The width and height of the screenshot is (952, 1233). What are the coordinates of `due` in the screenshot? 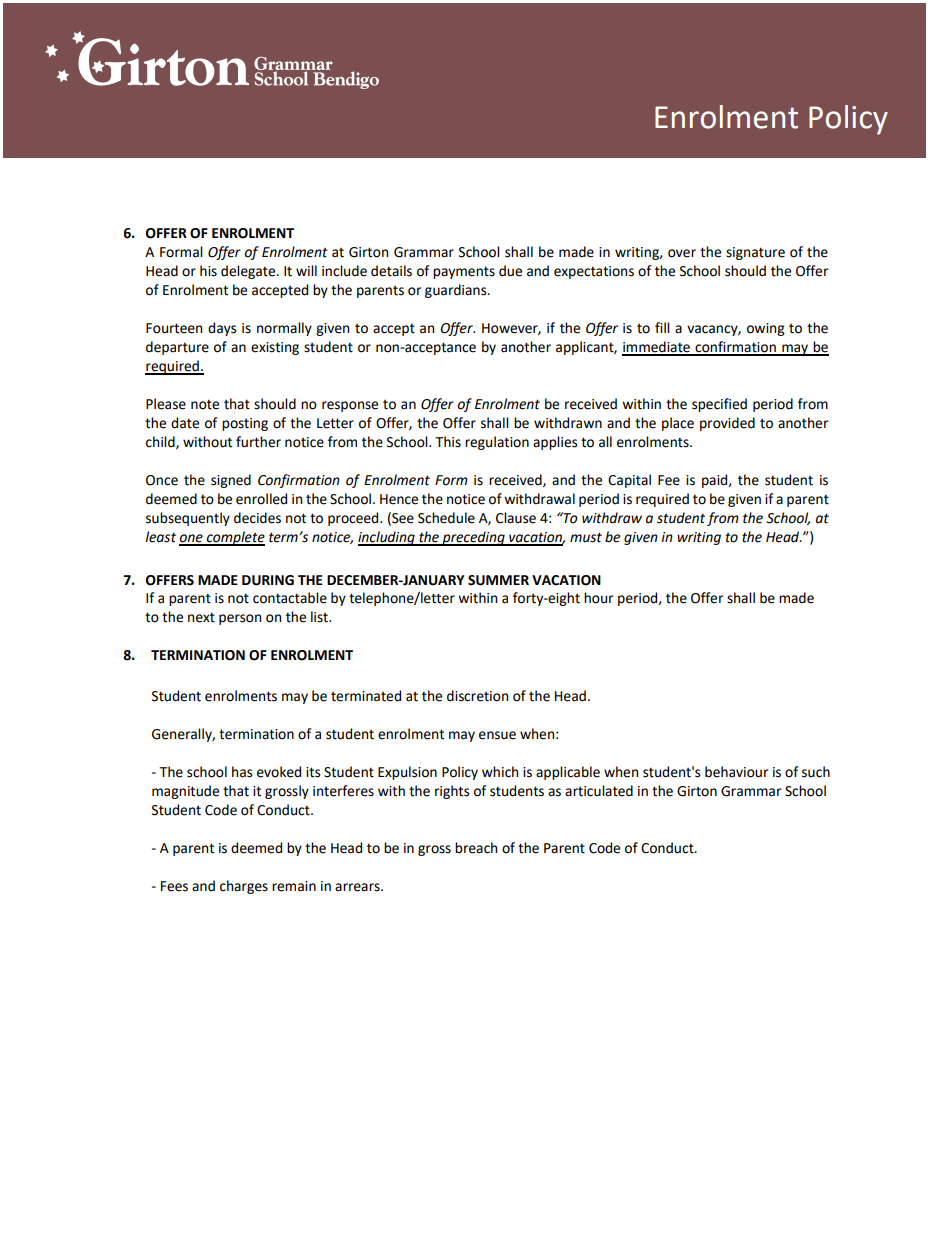 It's located at (510, 271).
